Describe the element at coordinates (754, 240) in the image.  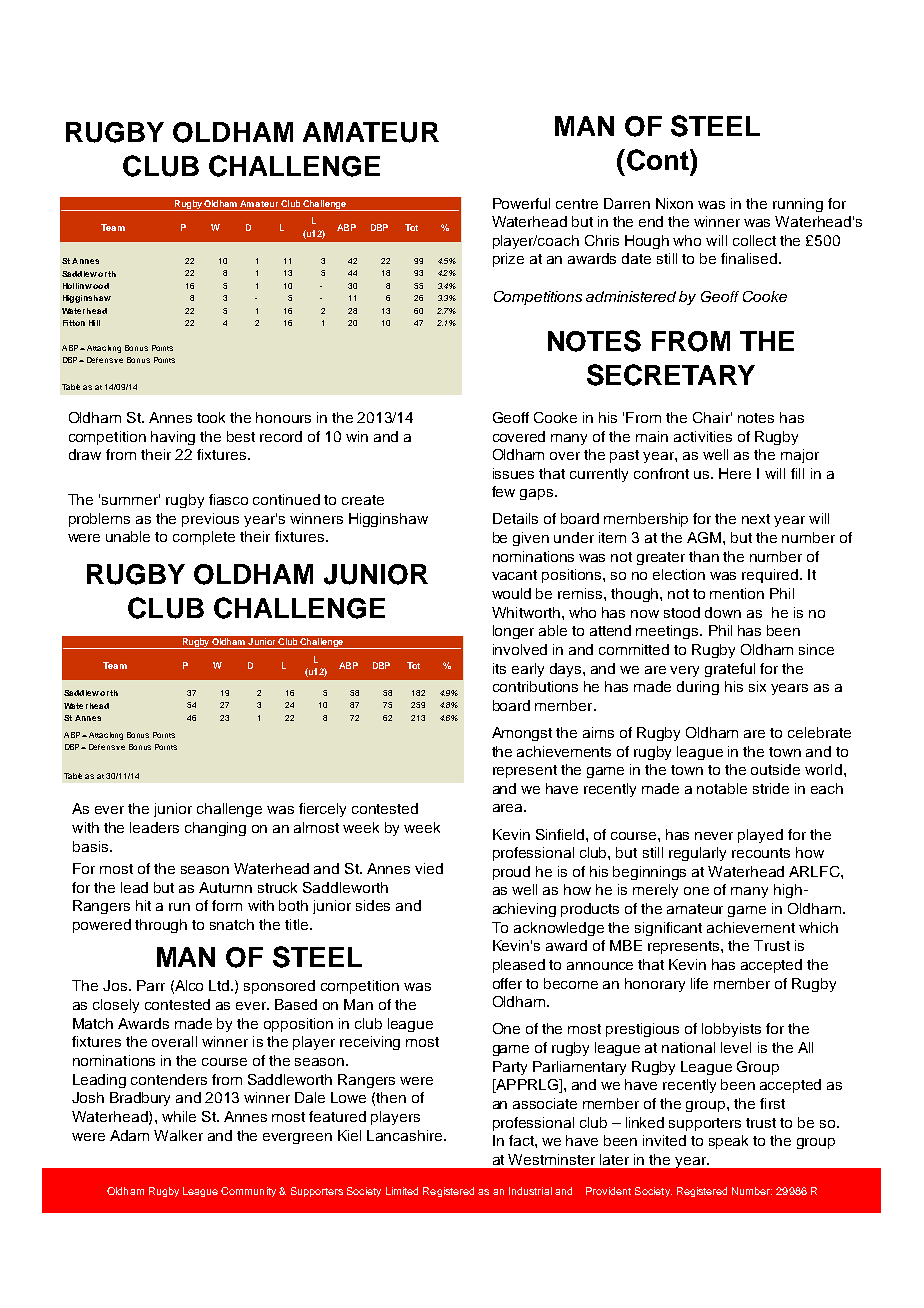
I see `collect` at that location.
